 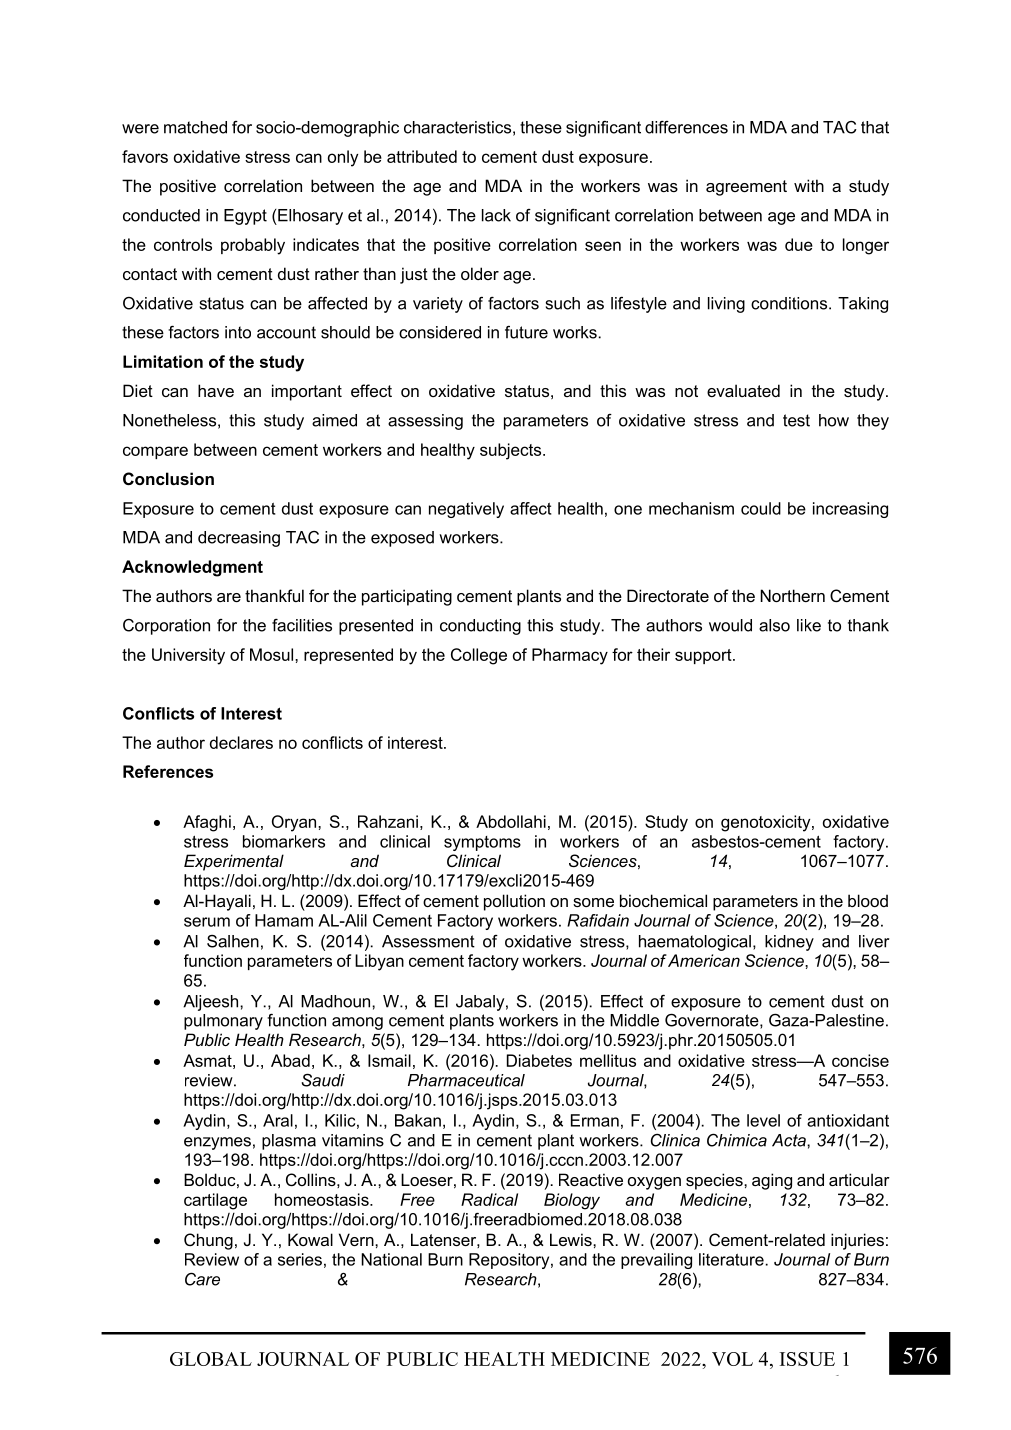 What do you see at coordinates (195, 127) in the screenshot?
I see `matched` at bounding box center [195, 127].
